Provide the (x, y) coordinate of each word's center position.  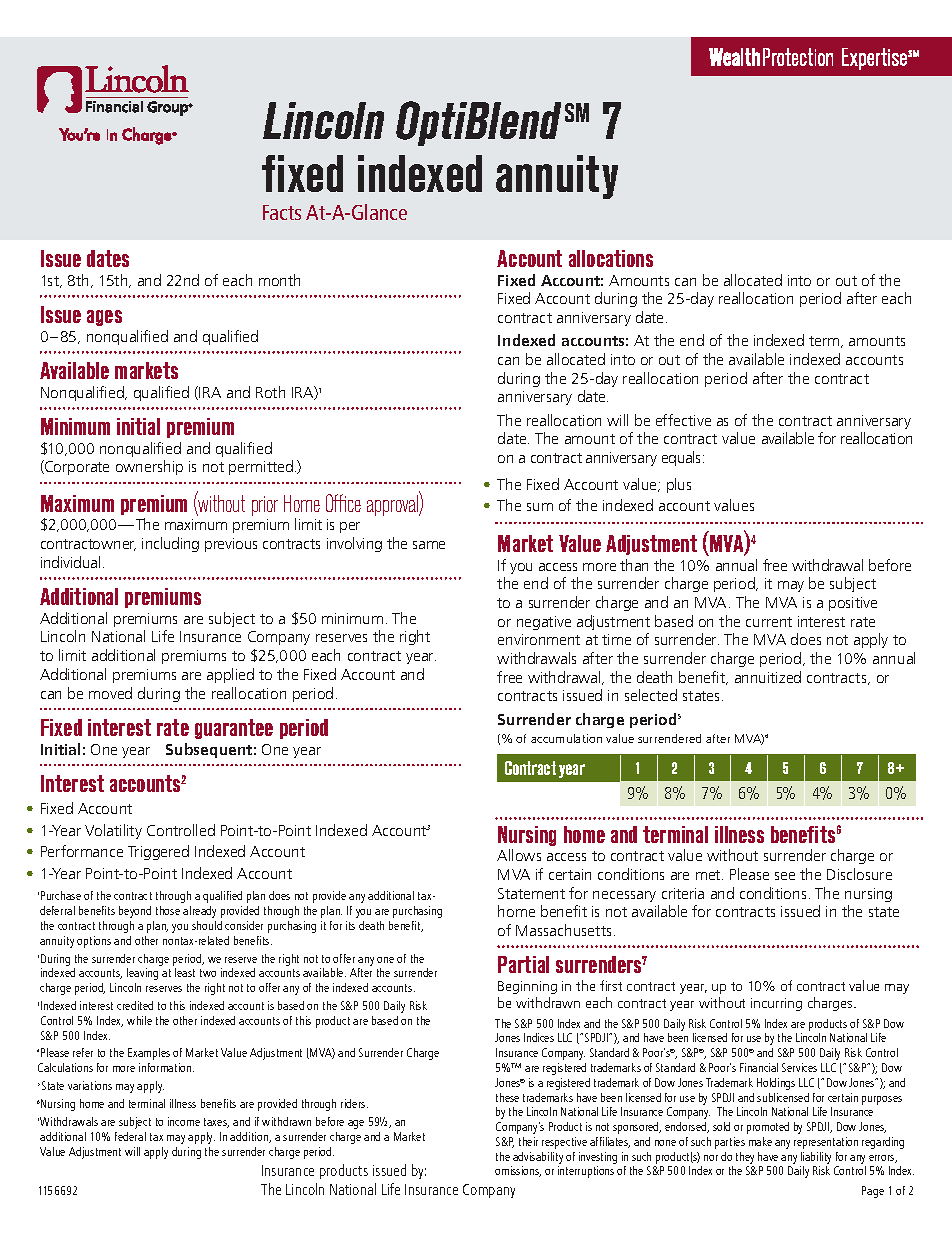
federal (130, 1136)
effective (683, 420)
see (785, 876)
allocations (611, 258)
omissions (518, 1171)
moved (110, 693)
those (168, 910)
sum (540, 507)
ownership (149, 467)
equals (683, 458)
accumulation (566, 738)
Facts (282, 212)
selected (651, 695)
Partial (523, 964)
